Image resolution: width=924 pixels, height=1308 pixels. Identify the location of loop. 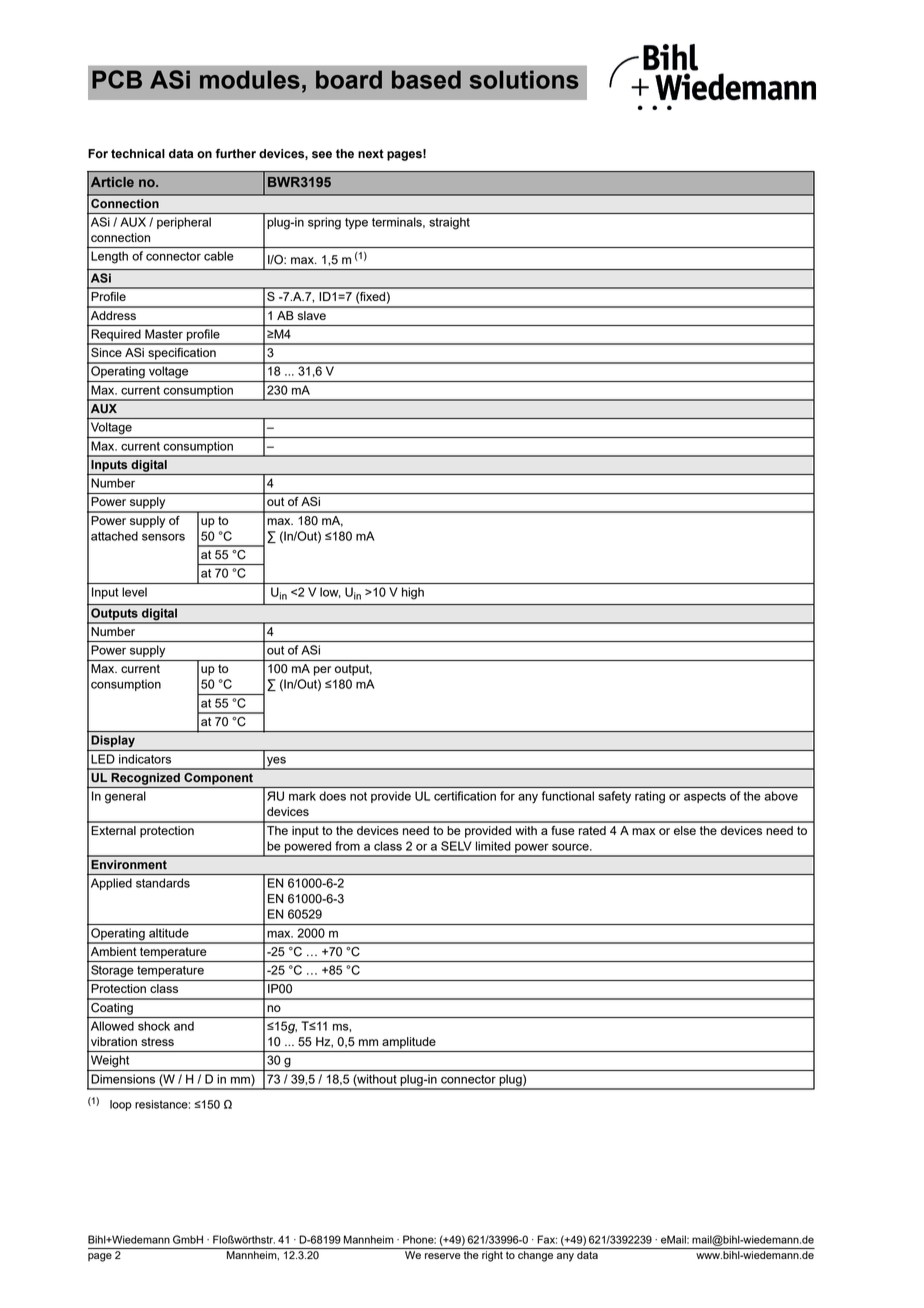
(121, 1105).
